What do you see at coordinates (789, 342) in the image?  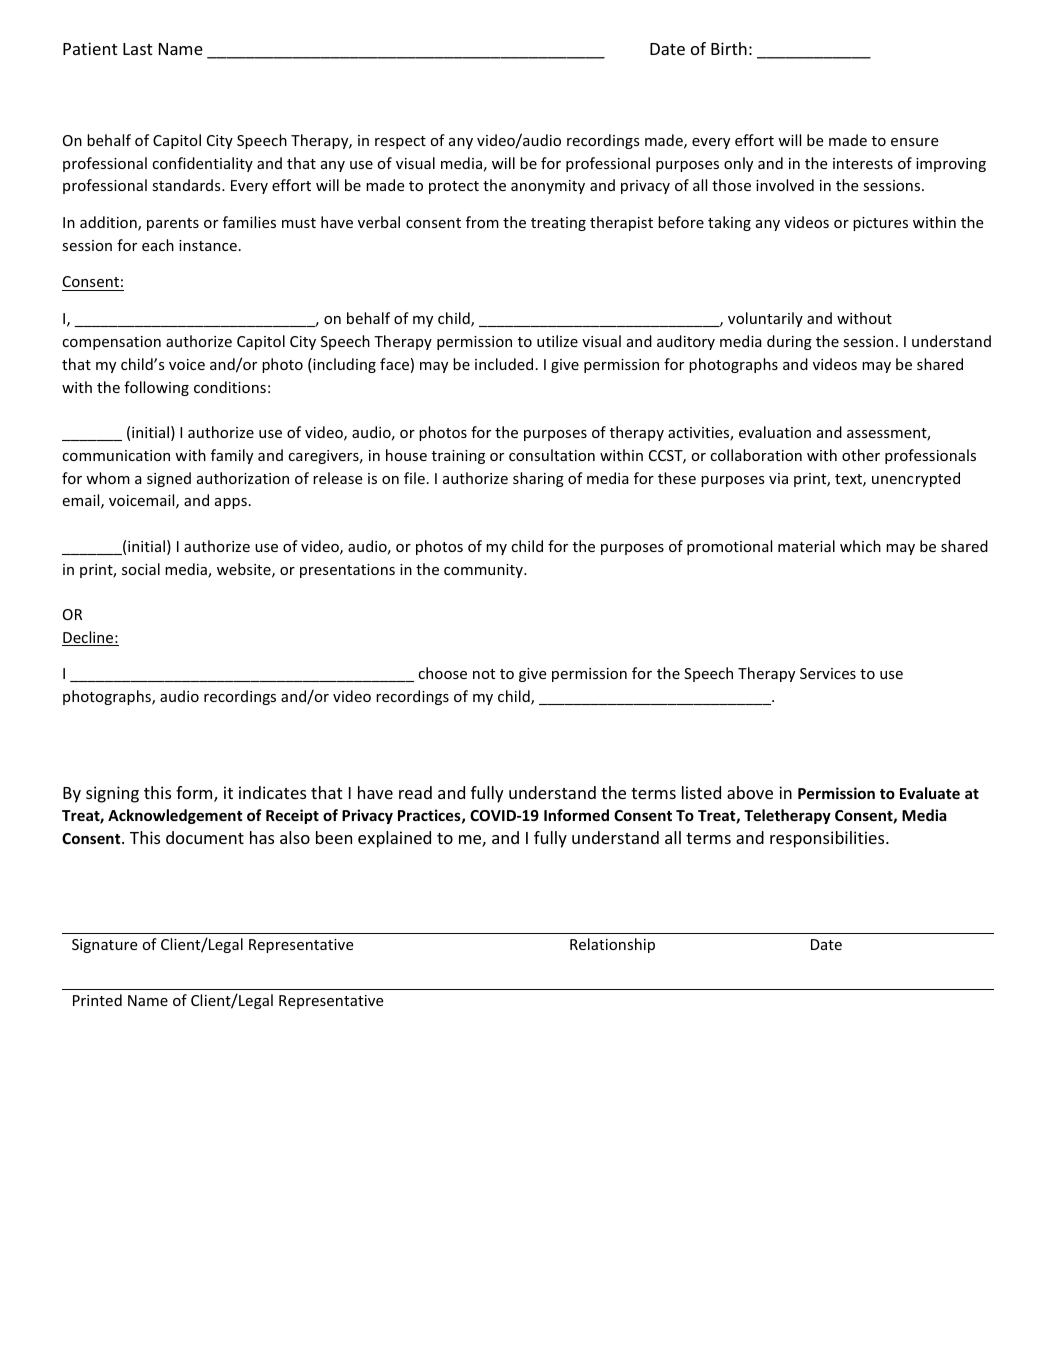 I see `during` at bounding box center [789, 342].
